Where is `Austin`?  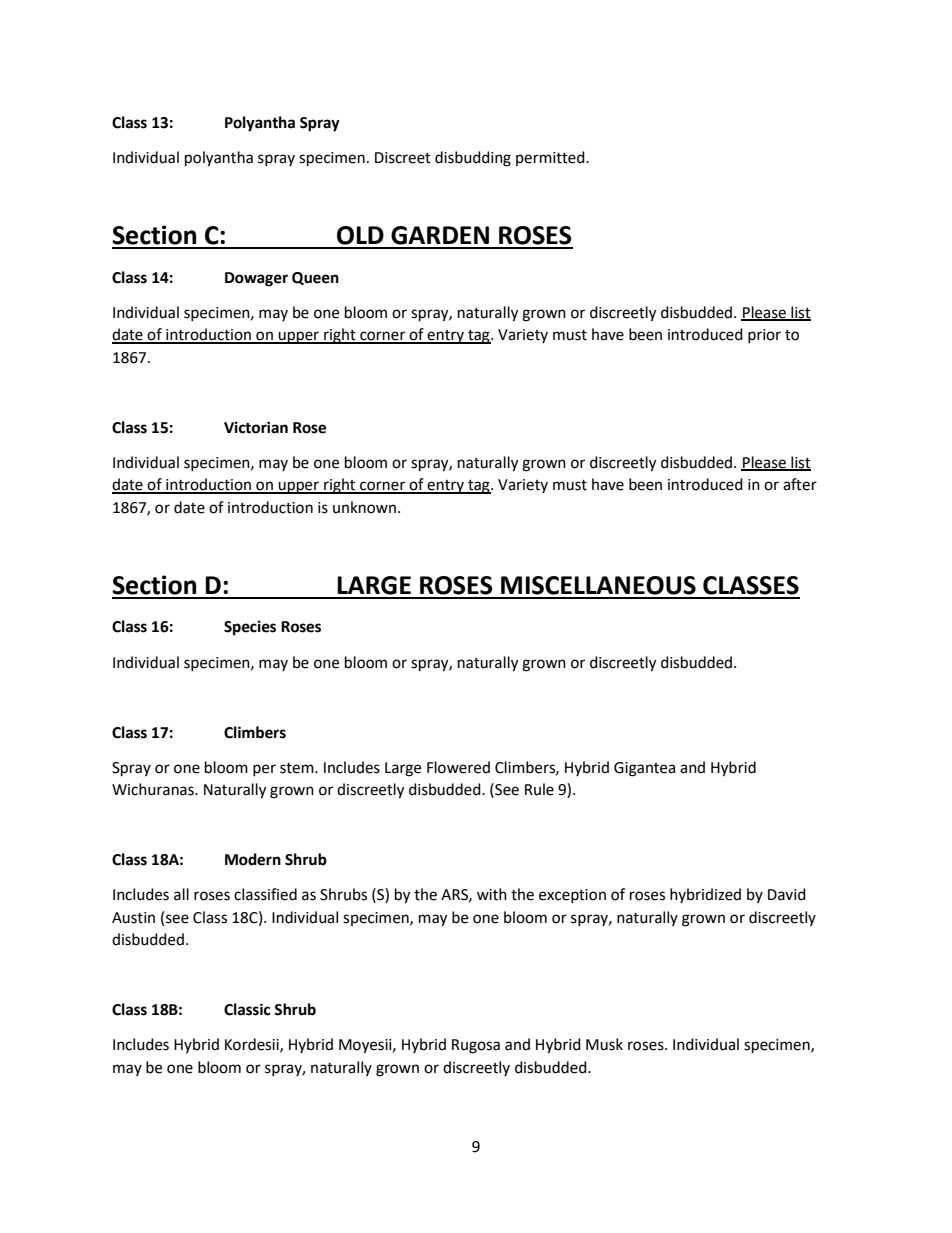 Austin is located at coordinates (133, 918).
